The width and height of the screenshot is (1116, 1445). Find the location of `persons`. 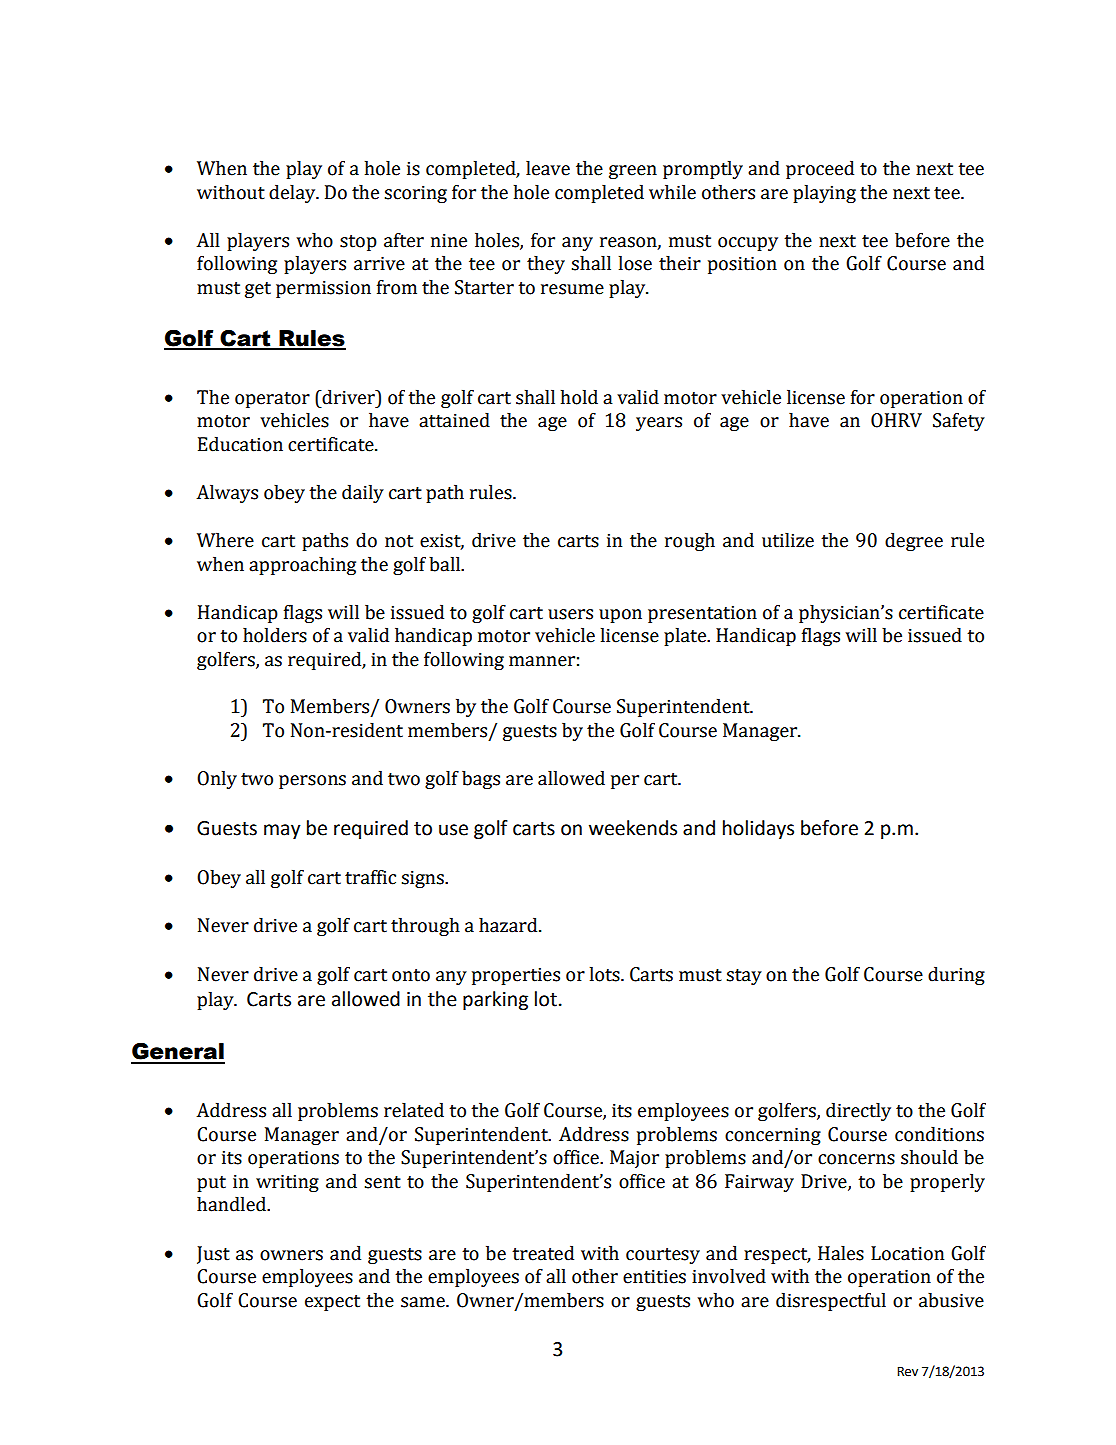

persons is located at coordinates (312, 782).
